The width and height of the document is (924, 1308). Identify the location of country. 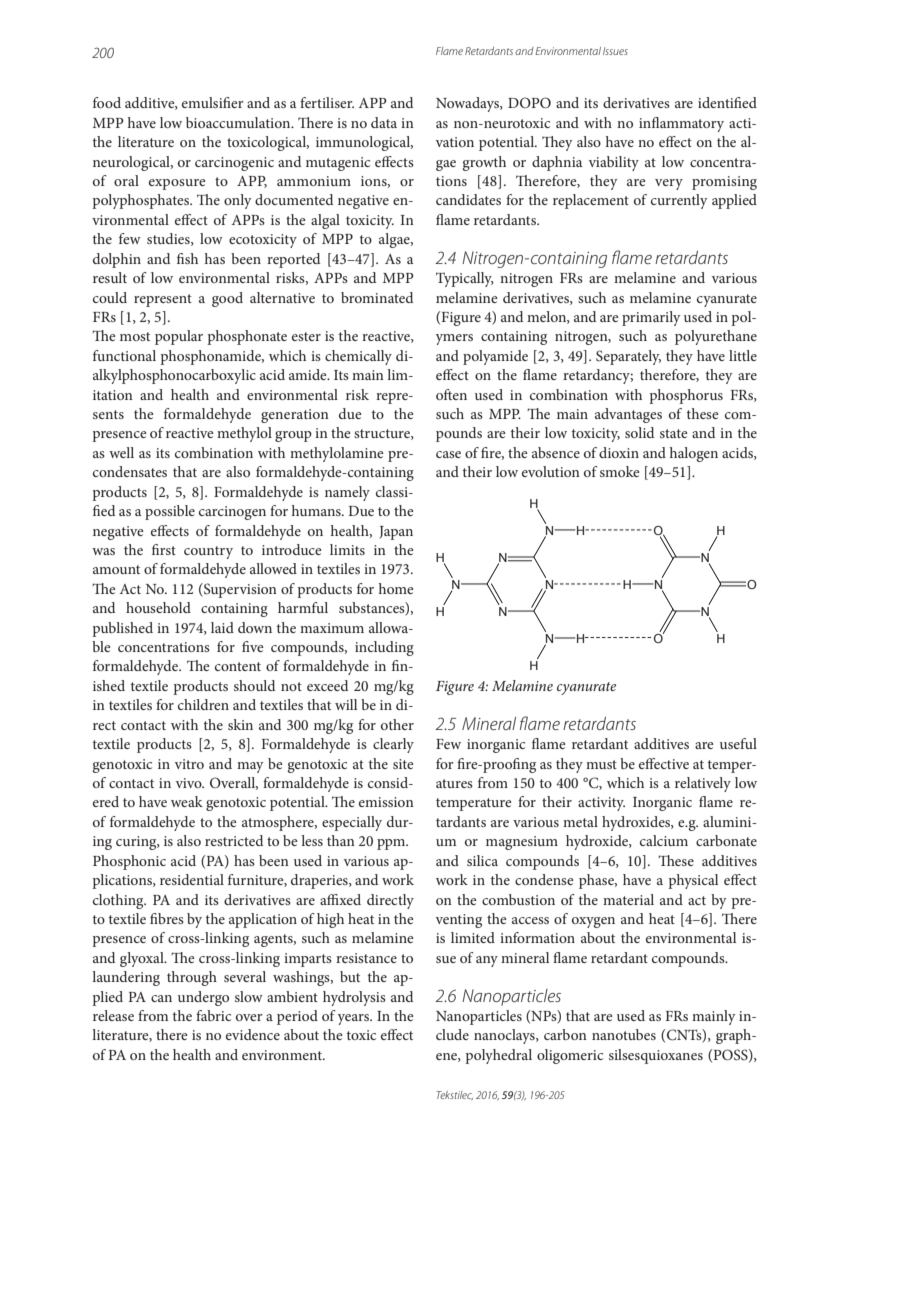
(208, 552).
